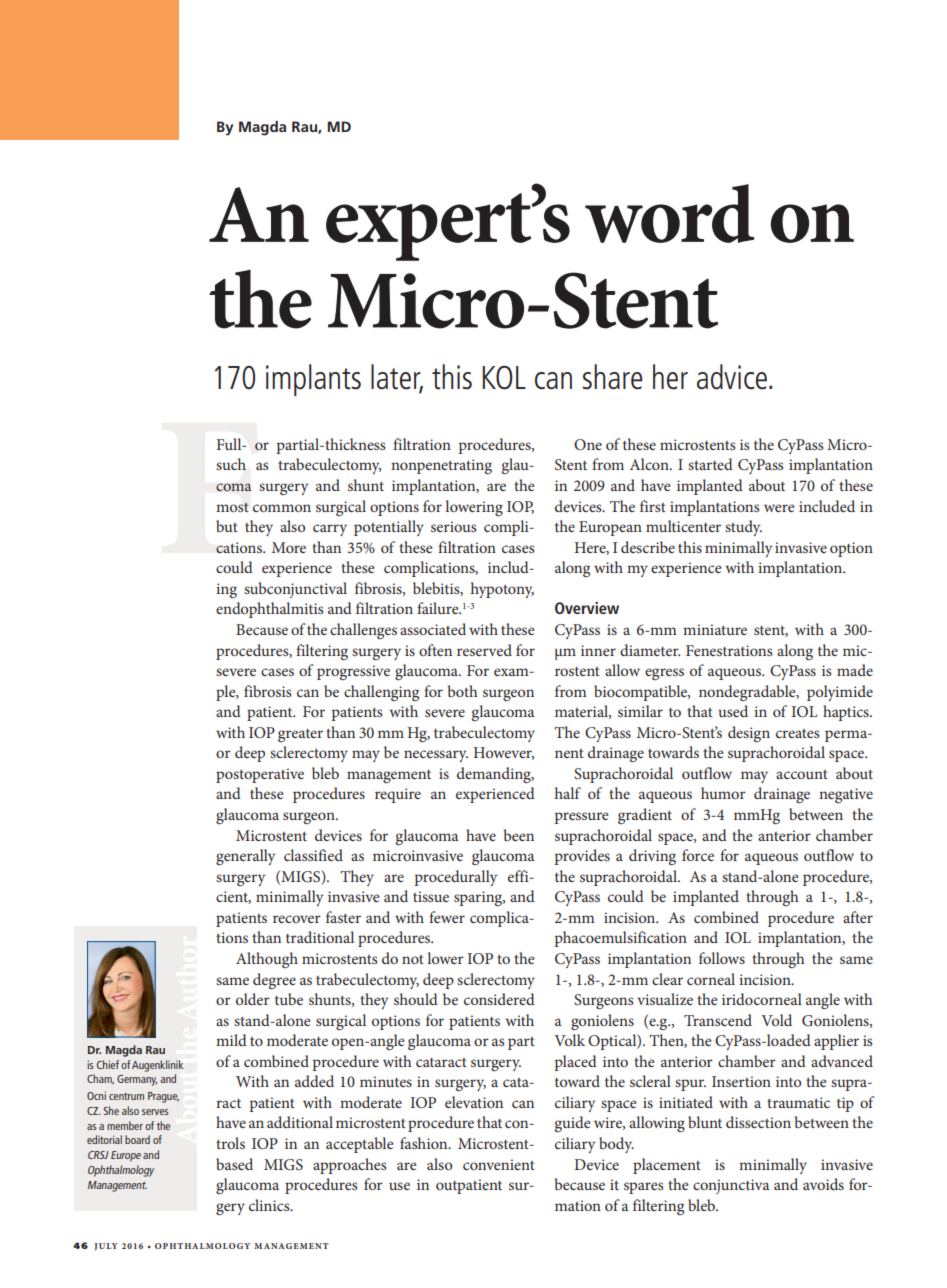  What do you see at coordinates (669, 213) in the page?
I see `word` at bounding box center [669, 213].
